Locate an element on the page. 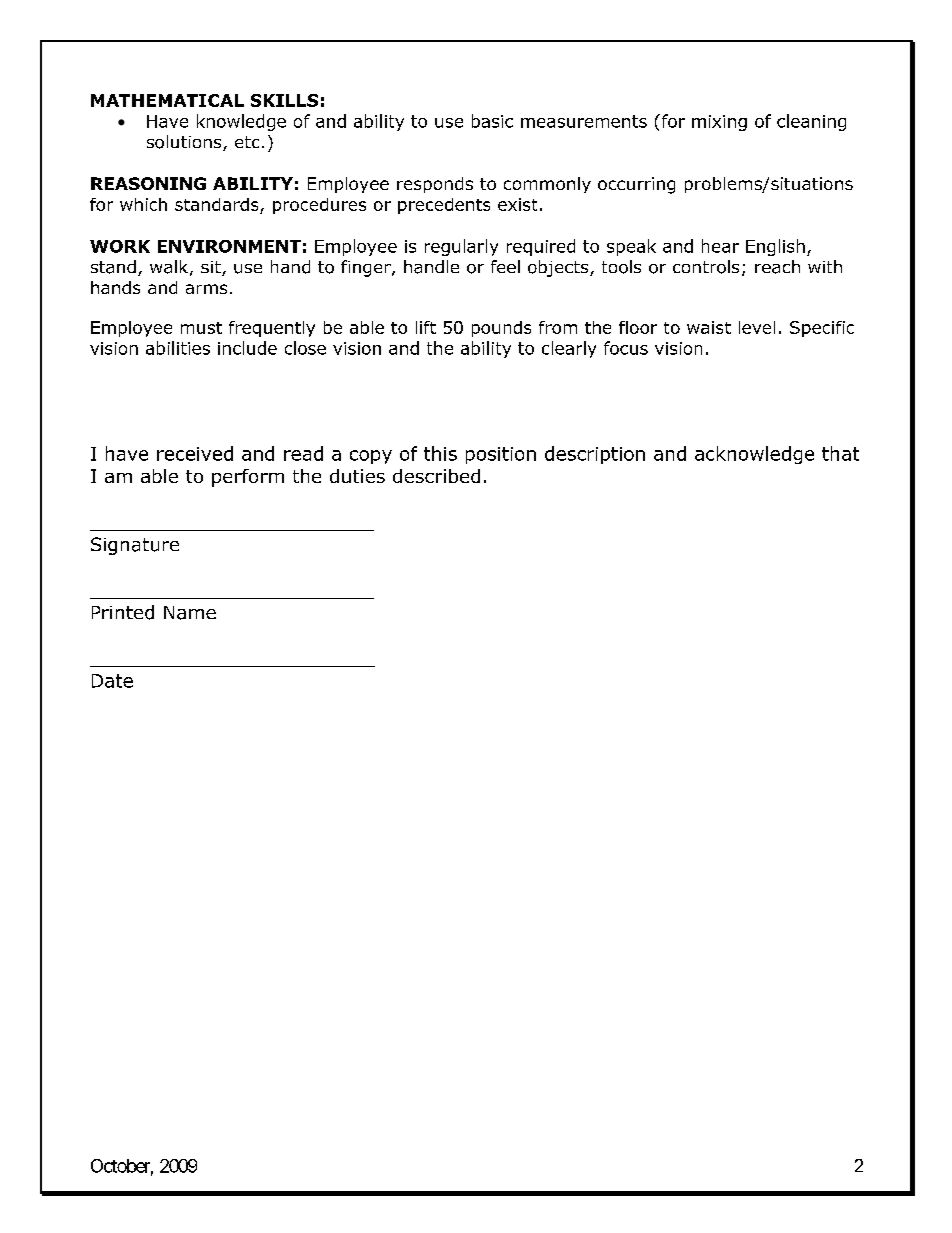  perform is located at coordinates (248, 478).
